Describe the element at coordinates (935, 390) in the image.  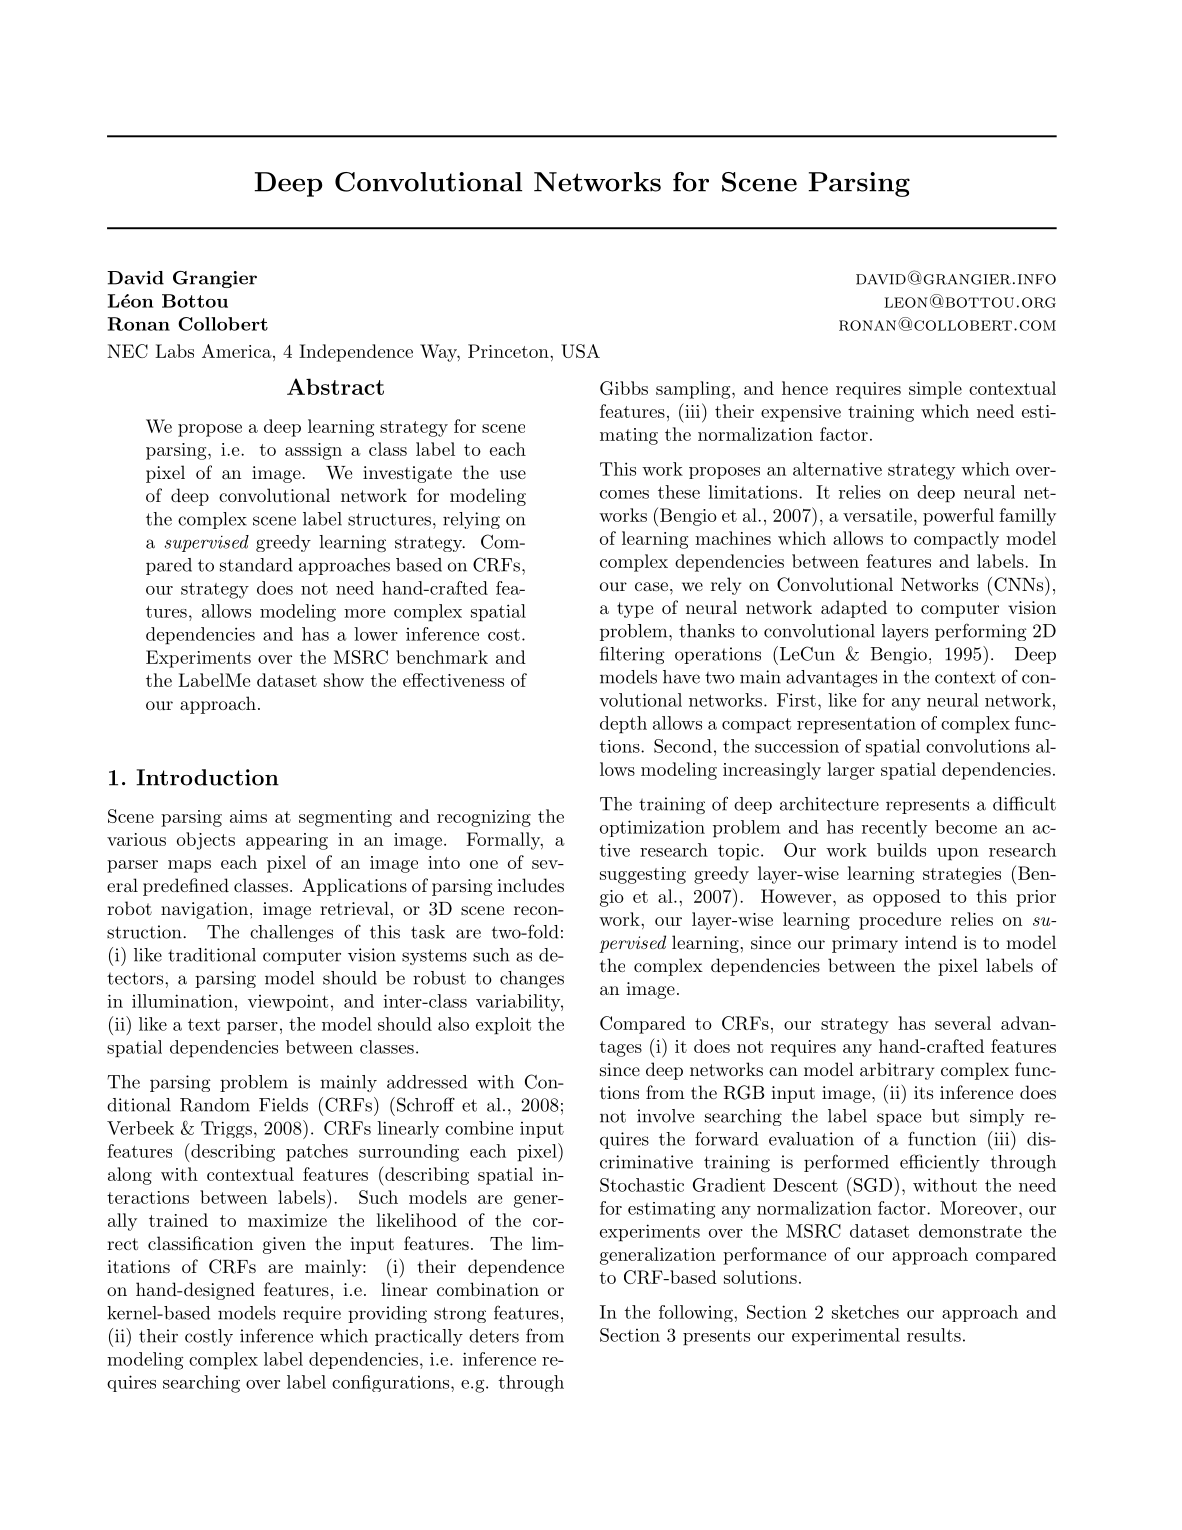
I see `simple` at that location.
